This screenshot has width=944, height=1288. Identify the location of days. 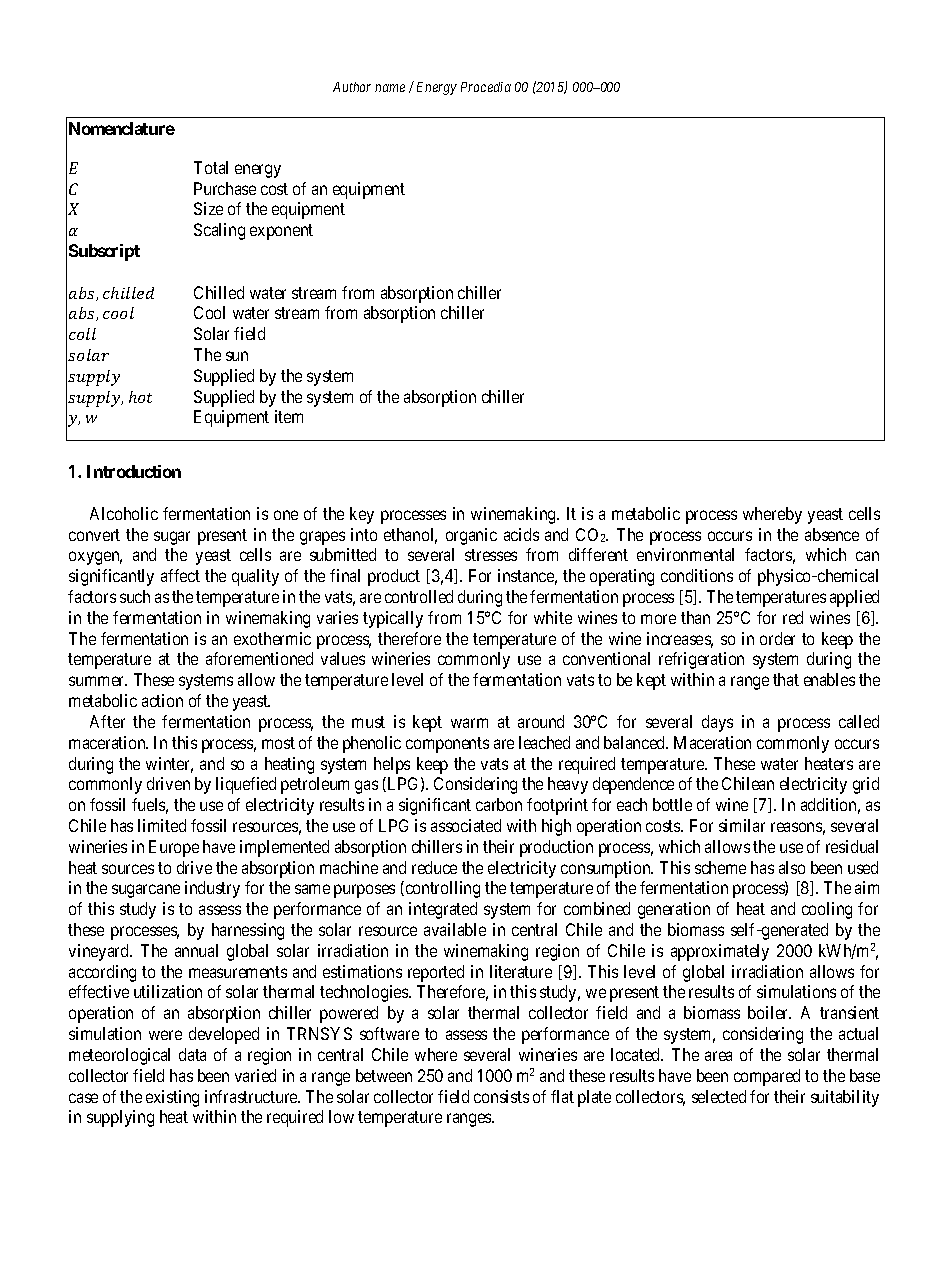
(717, 723).
